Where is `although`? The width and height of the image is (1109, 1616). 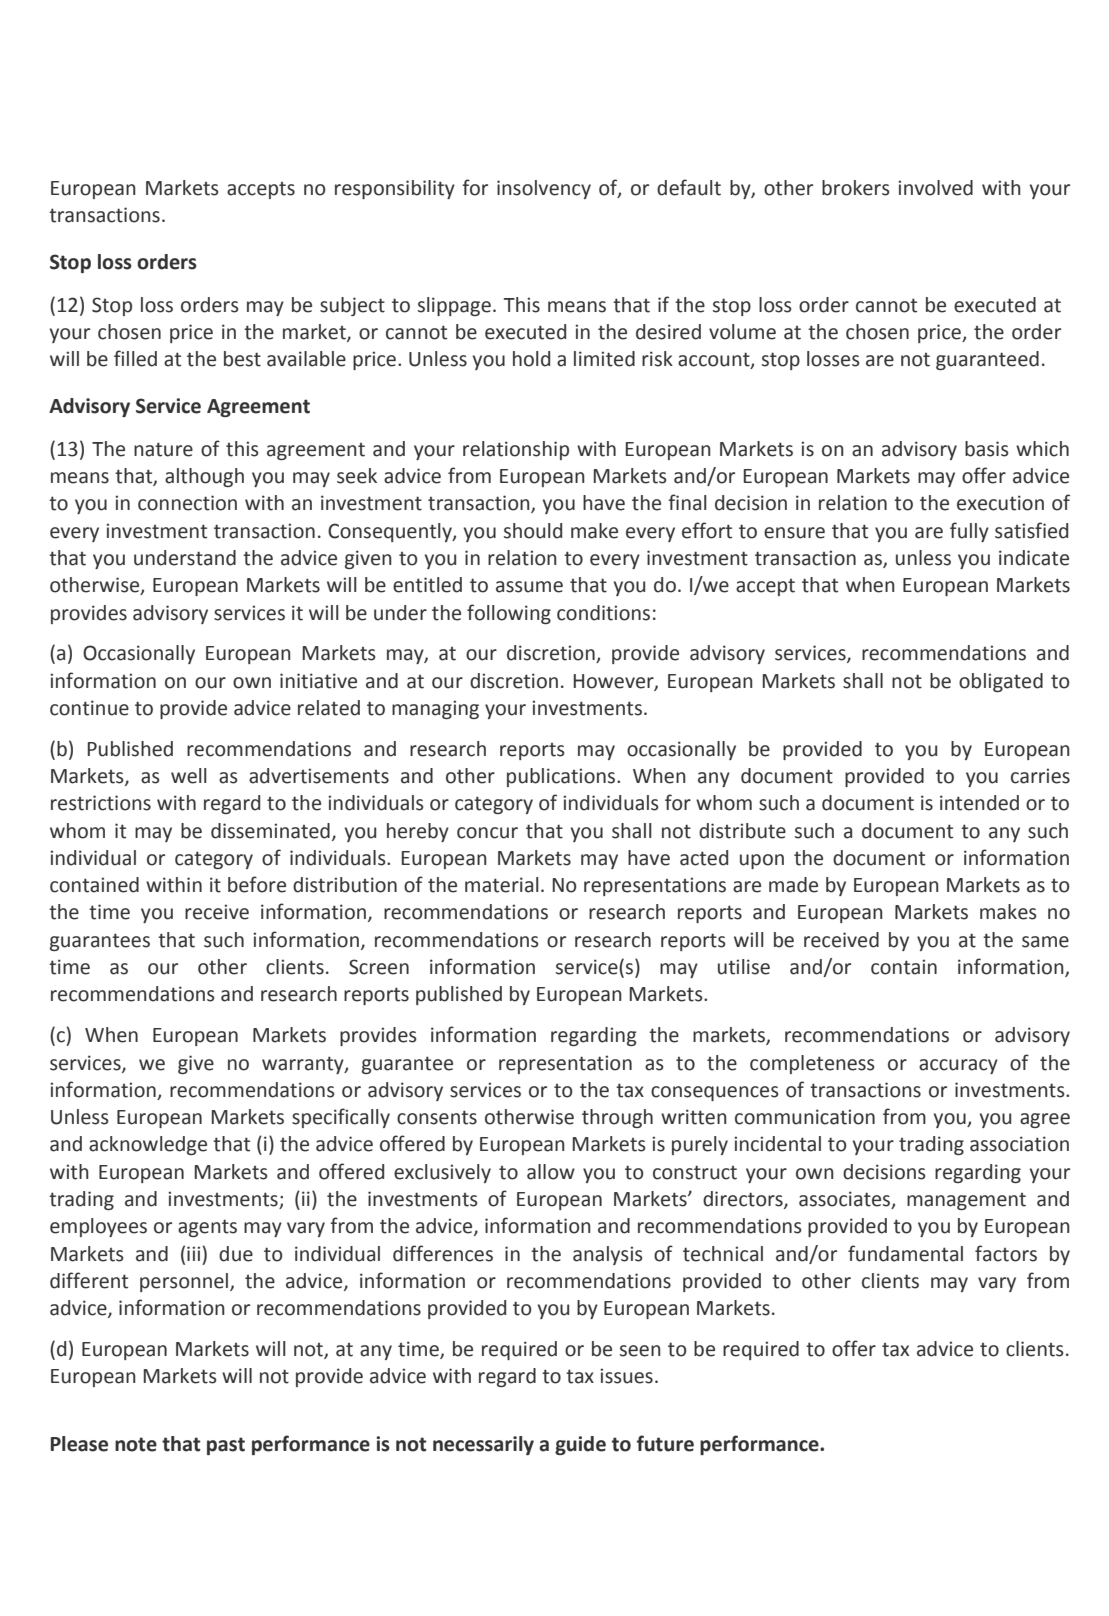 although is located at coordinates (204, 477).
